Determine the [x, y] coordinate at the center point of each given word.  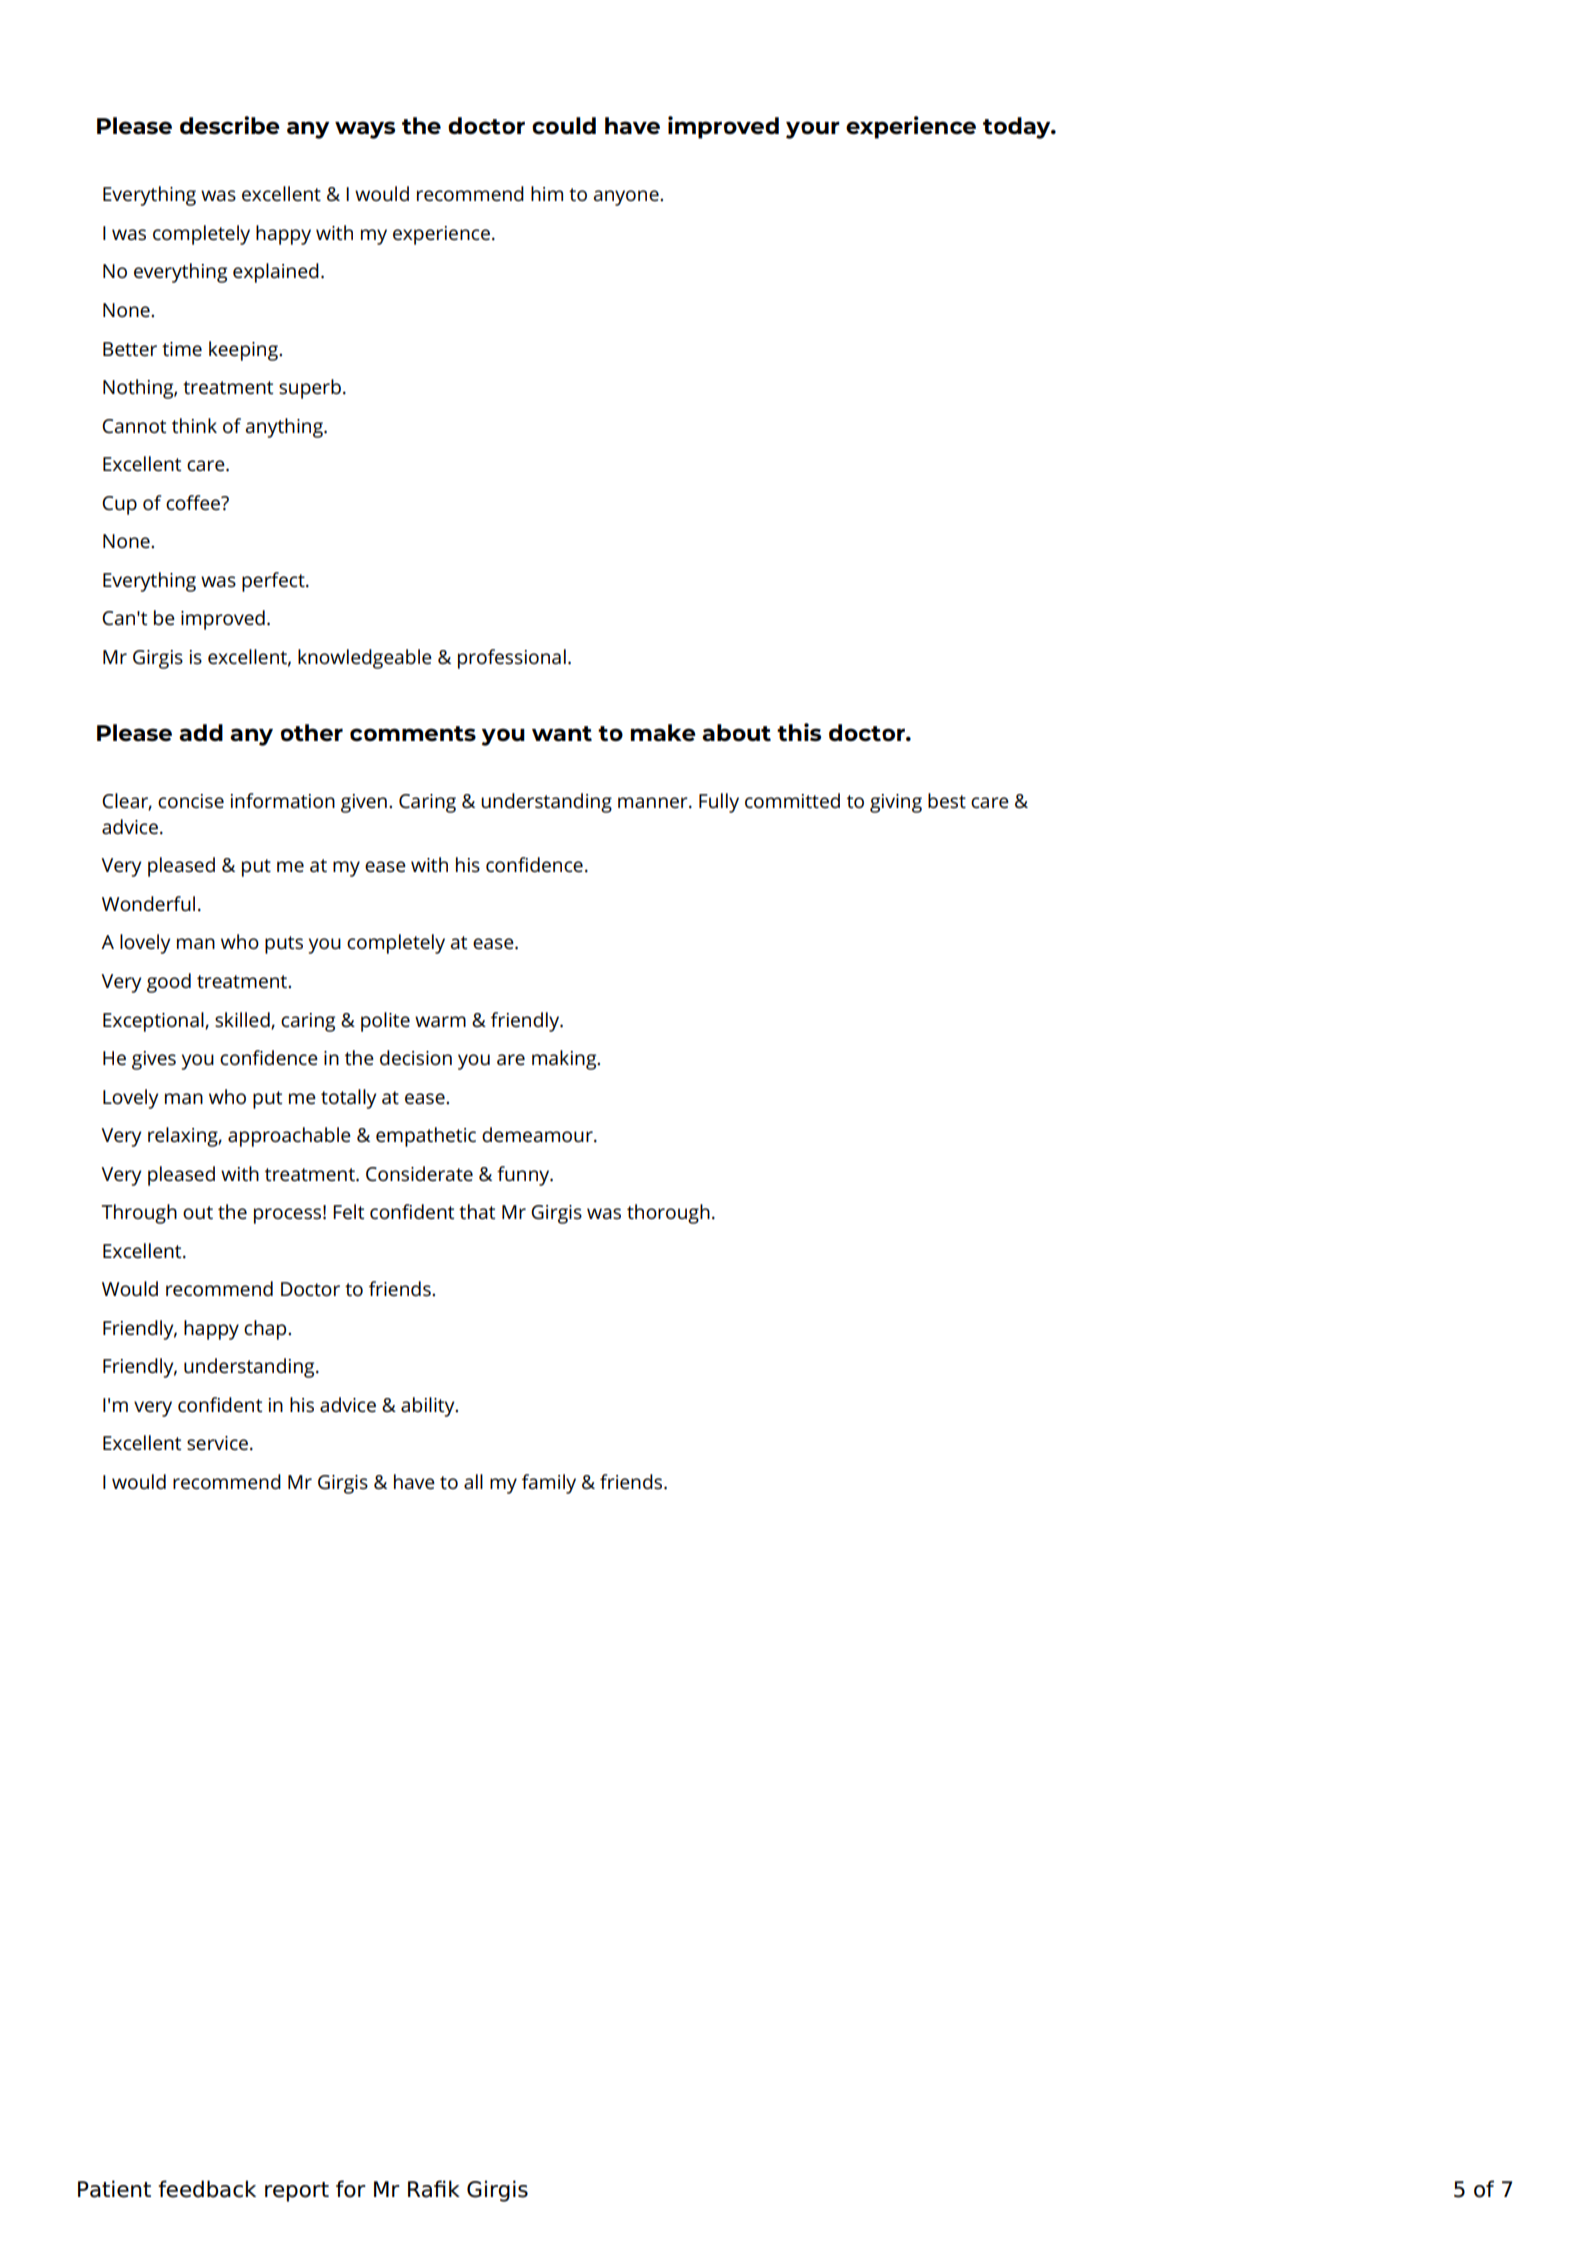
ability [429, 1407]
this [799, 732]
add [201, 732]
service [217, 1443]
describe [230, 125]
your [813, 130]
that [477, 1212]
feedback [207, 2189]
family [549, 1484]
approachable [289, 1137]
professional [512, 659]
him [547, 193]
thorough [668, 1214]
